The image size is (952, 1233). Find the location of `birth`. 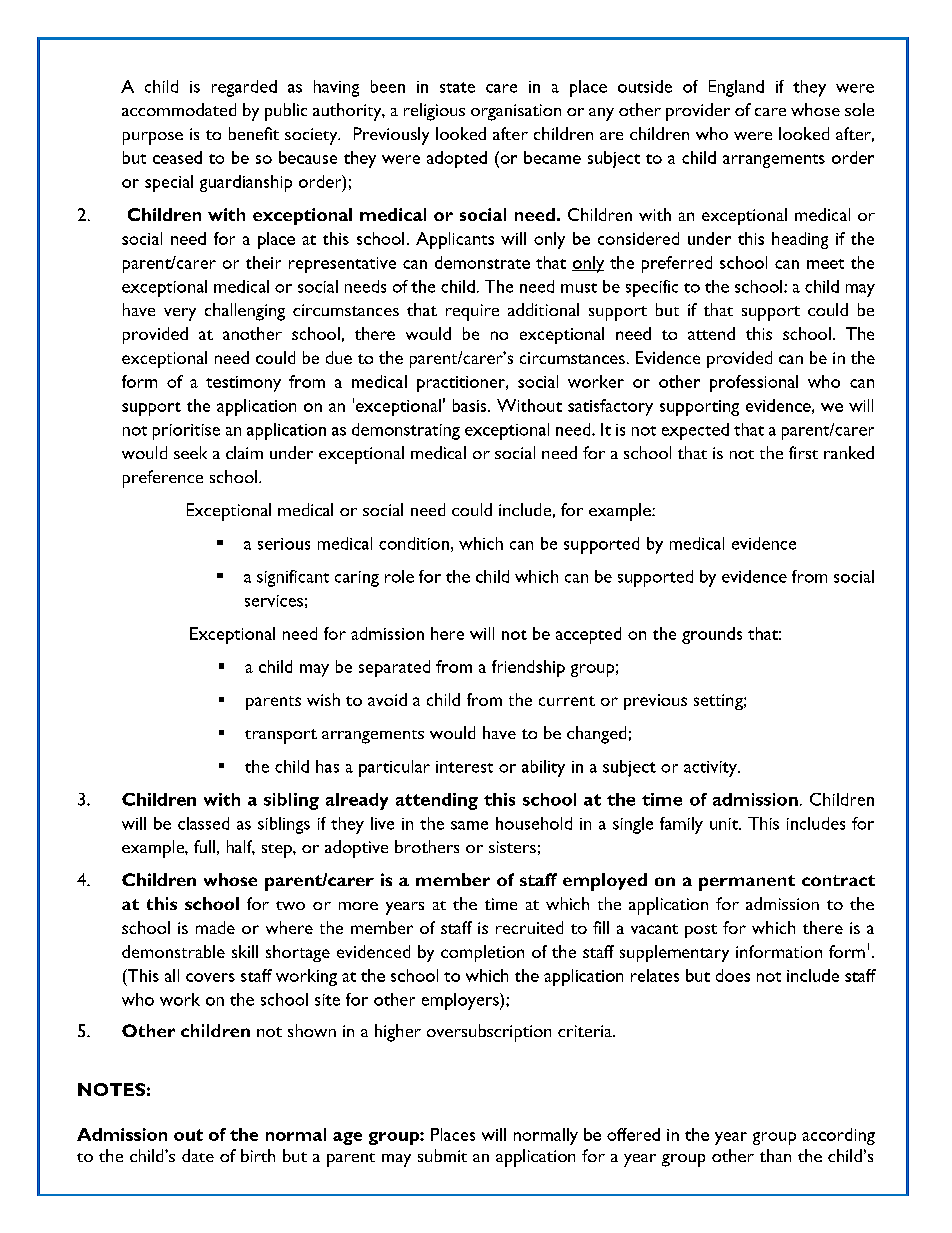

birth is located at coordinates (258, 1155).
